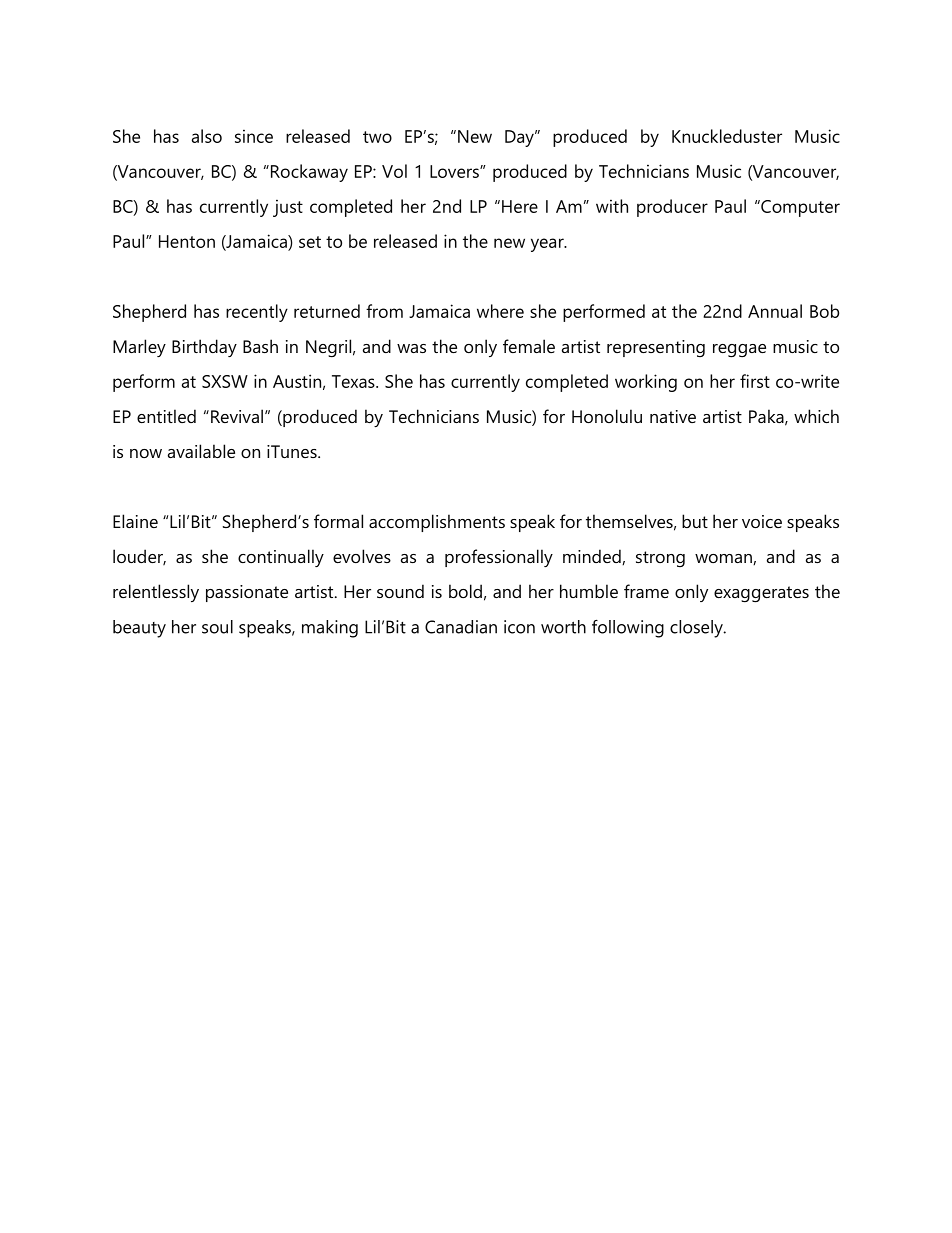 This page has width=952, height=1233. Describe the element at coordinates (529, 346) in the page. I see `female` at that location.
